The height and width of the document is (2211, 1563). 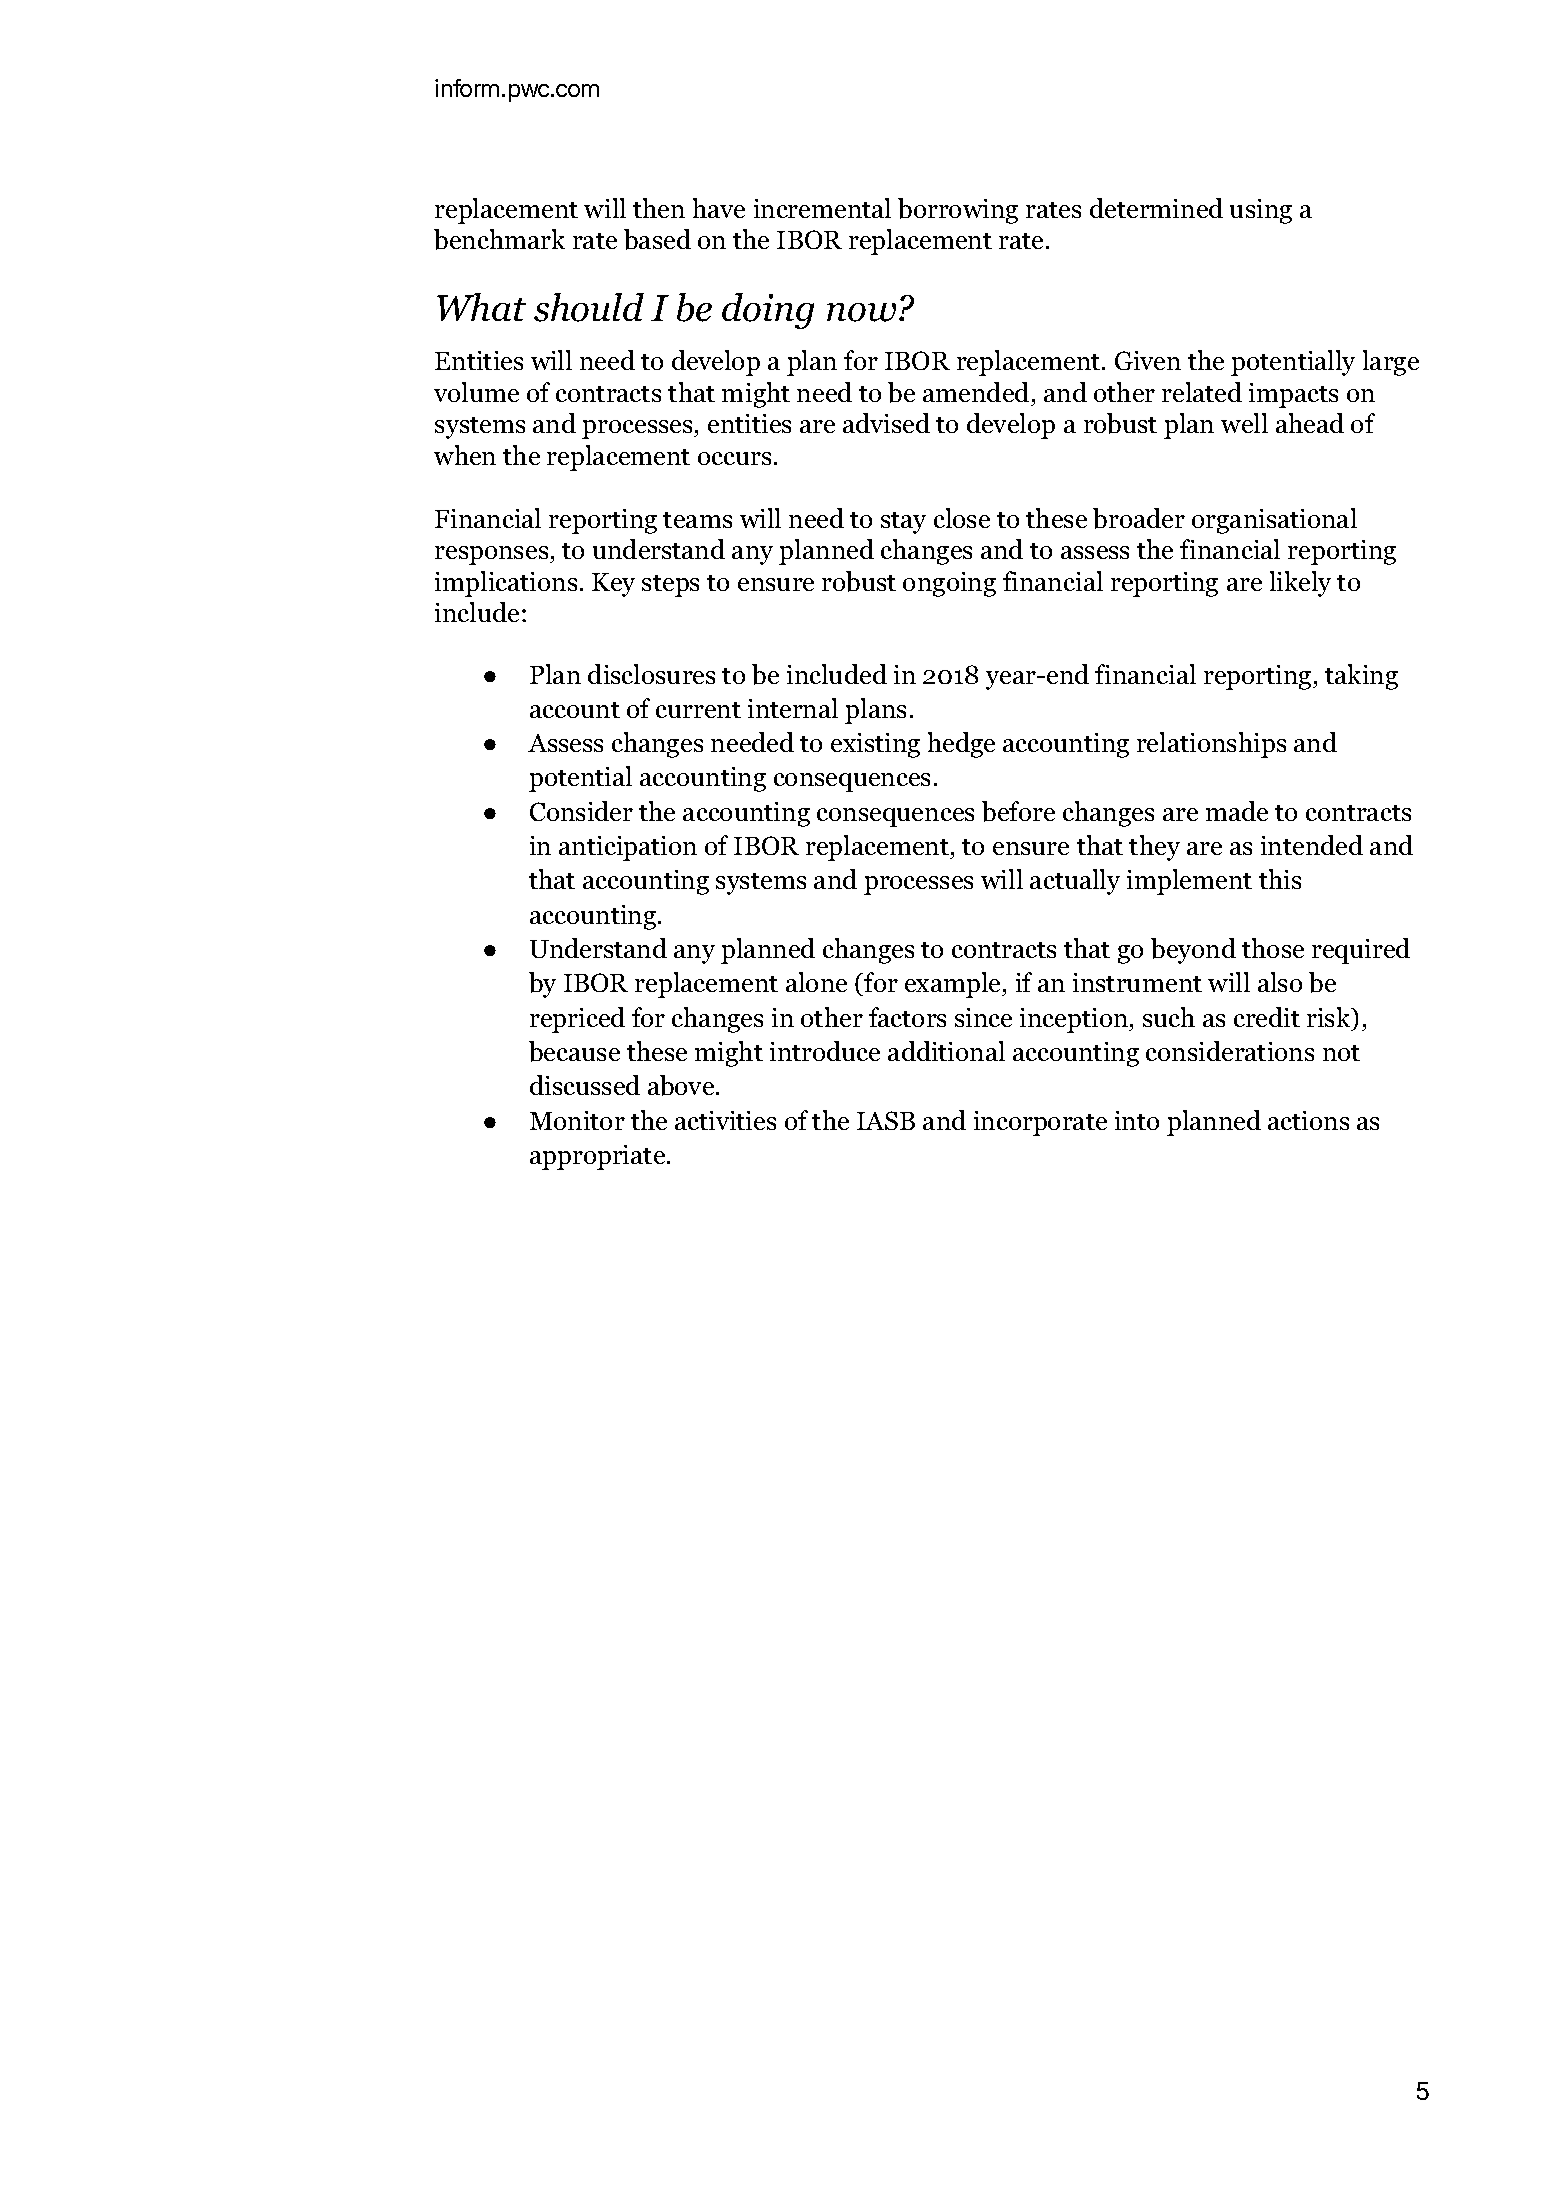 What do you see at coordinates (961, 745) in the document?
I see `hedge` at bounding box center [961, 745].
